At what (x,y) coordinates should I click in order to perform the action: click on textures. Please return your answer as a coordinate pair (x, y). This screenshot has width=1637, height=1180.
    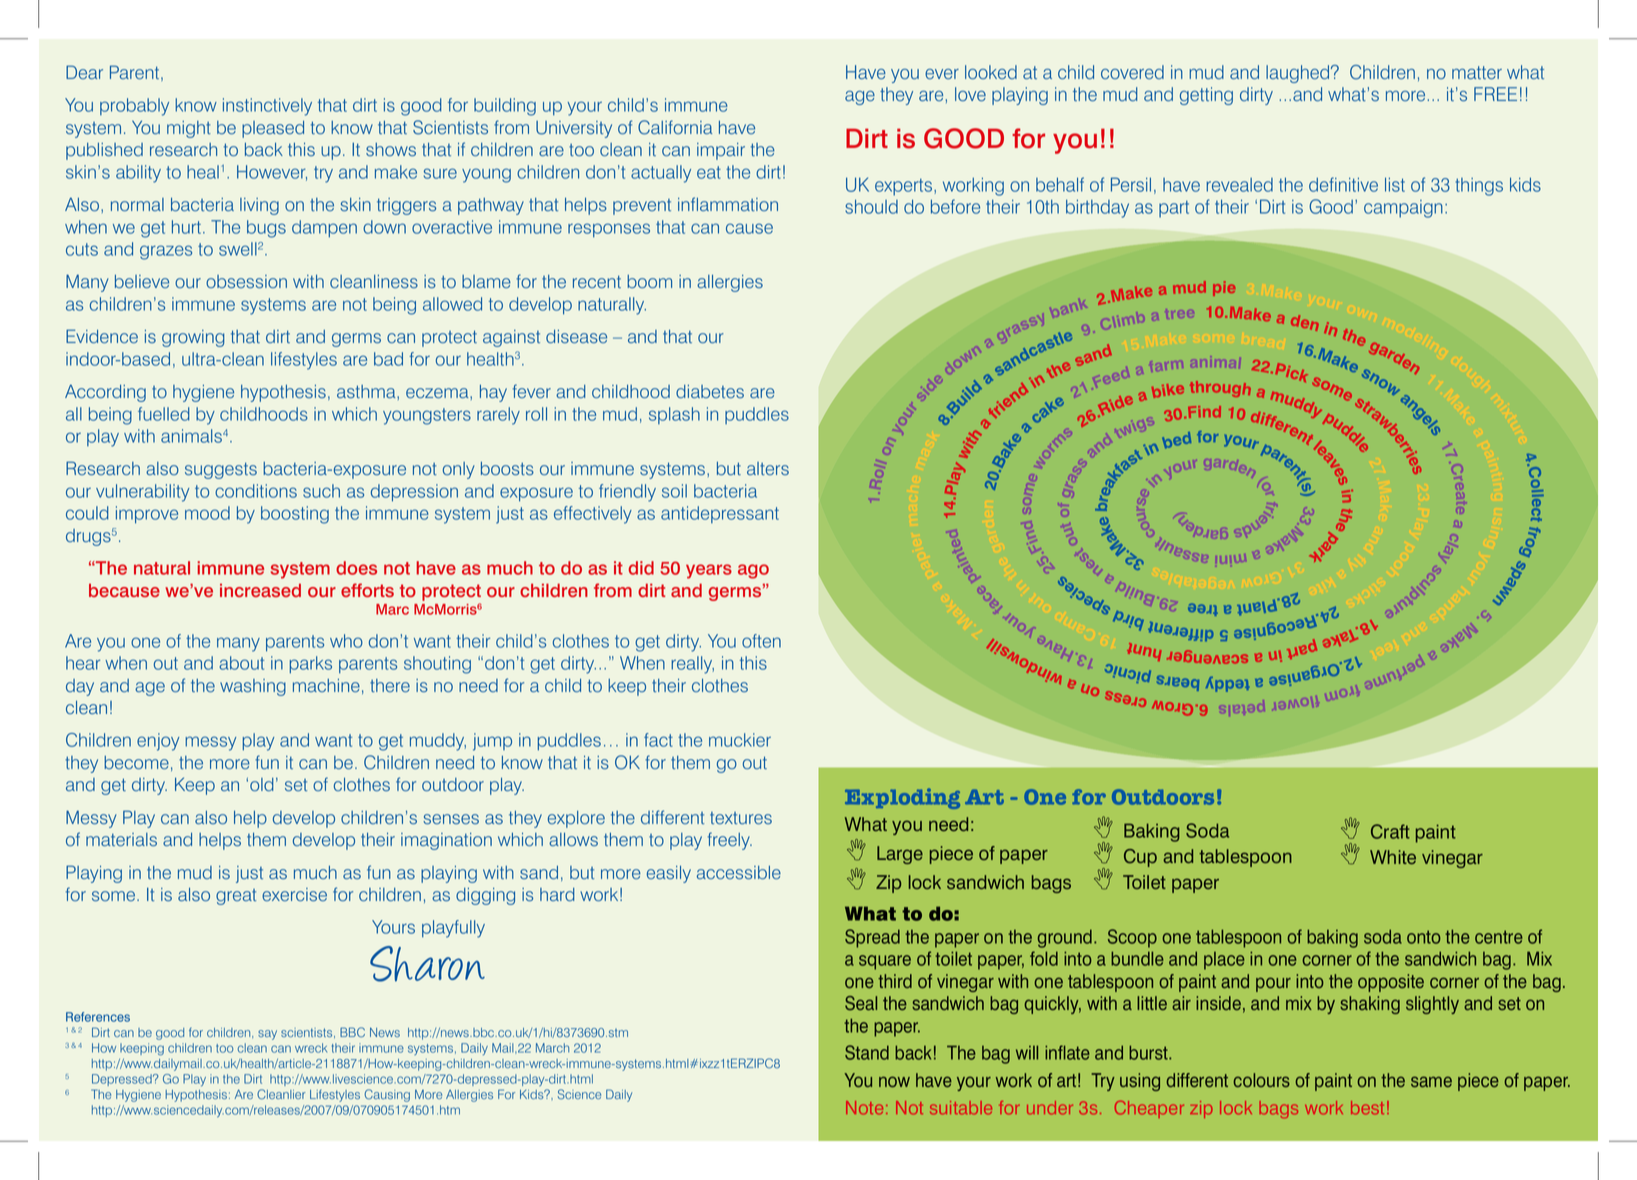
    Looking at the image, I should click on (741, 818).
